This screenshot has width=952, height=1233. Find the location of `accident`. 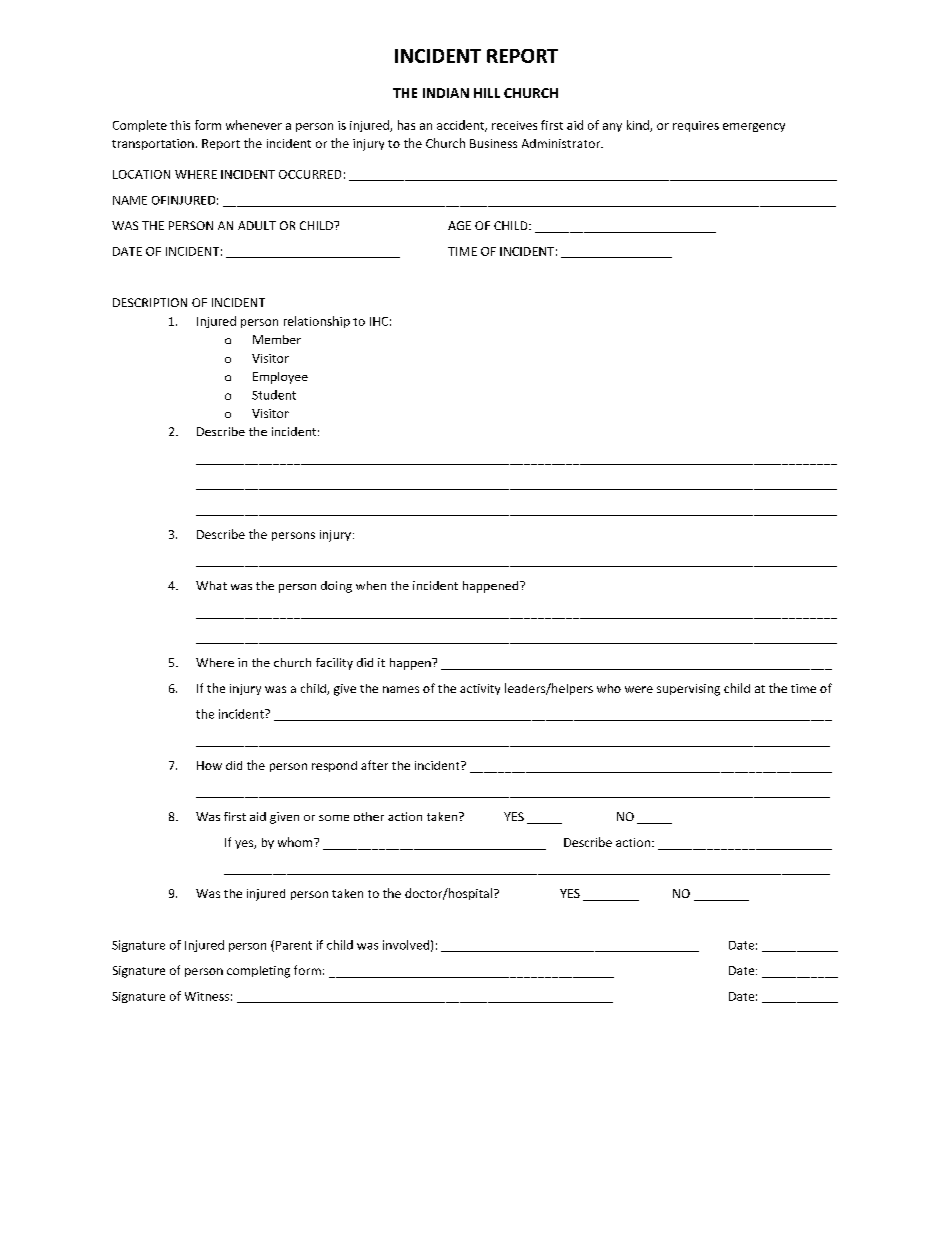

accident is located at coordinates (462, 126).
